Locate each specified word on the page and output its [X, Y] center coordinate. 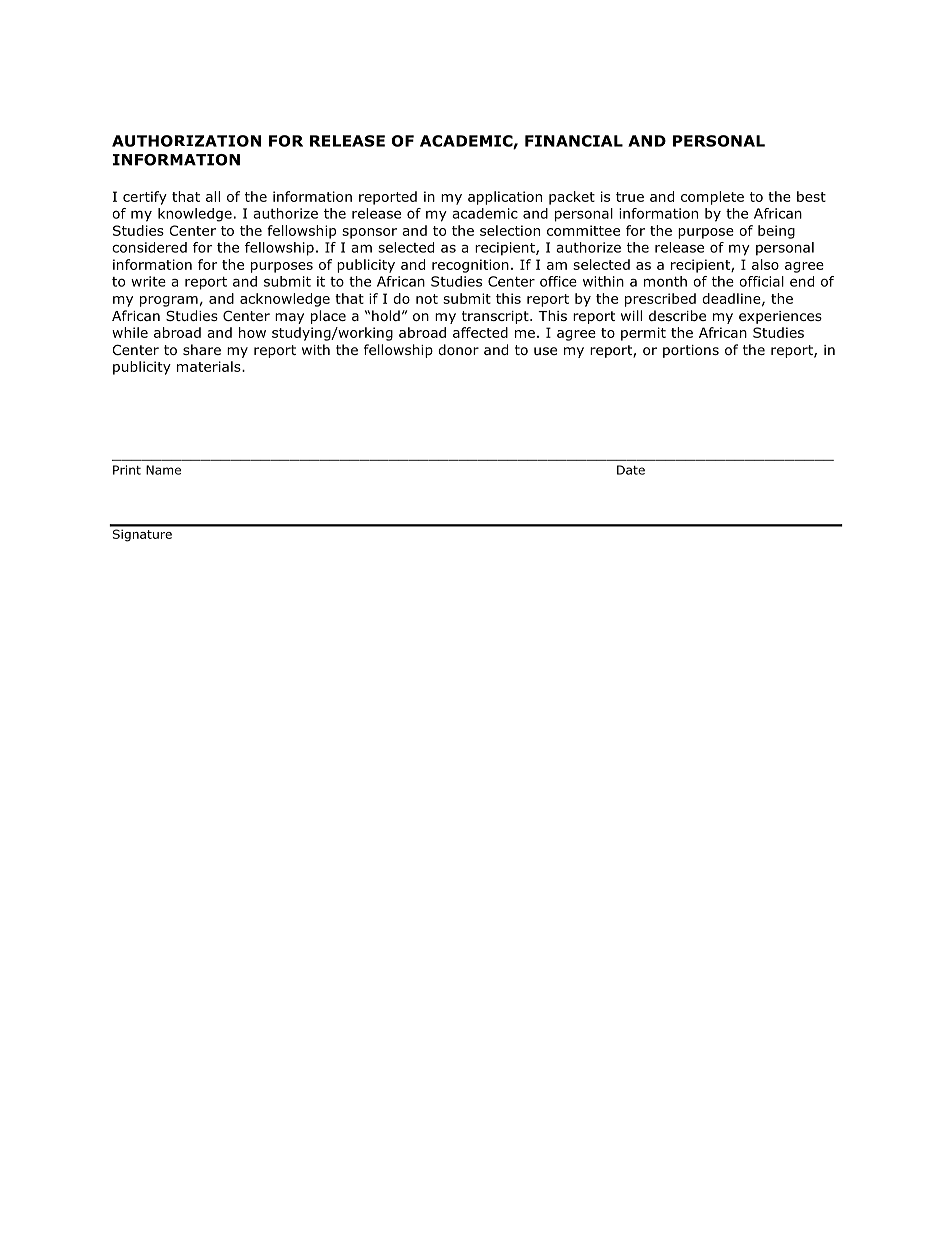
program [169, 301]
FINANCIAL [574, 141]
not [427, 299]
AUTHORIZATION [186, 141]
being [776, 232]
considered [149, 247]
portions [691, 351]
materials [210, 366]
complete [712, 198]
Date [631, 470]
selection [510, 230]
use [545, 351]
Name [163, 470]
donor [458, 349]
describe [677, 315]
